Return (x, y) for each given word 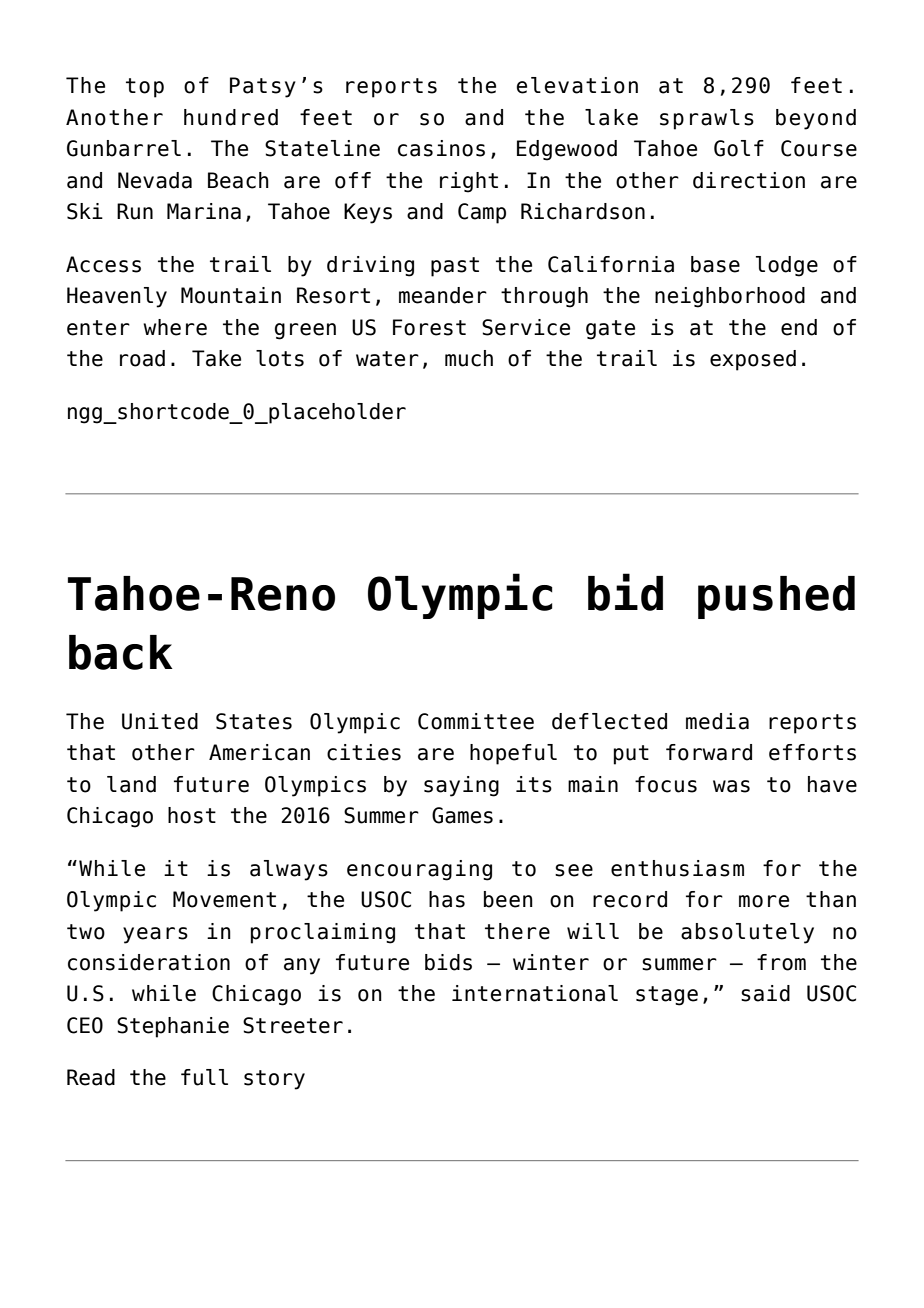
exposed (753, 360)
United (160, 721)
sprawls (707, 119)
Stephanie (173, 1027)
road (142, 358)
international (535, 993)
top (145, 88)
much (469, 358)
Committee (476, 721)
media (717, 721)
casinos (441, 148)
